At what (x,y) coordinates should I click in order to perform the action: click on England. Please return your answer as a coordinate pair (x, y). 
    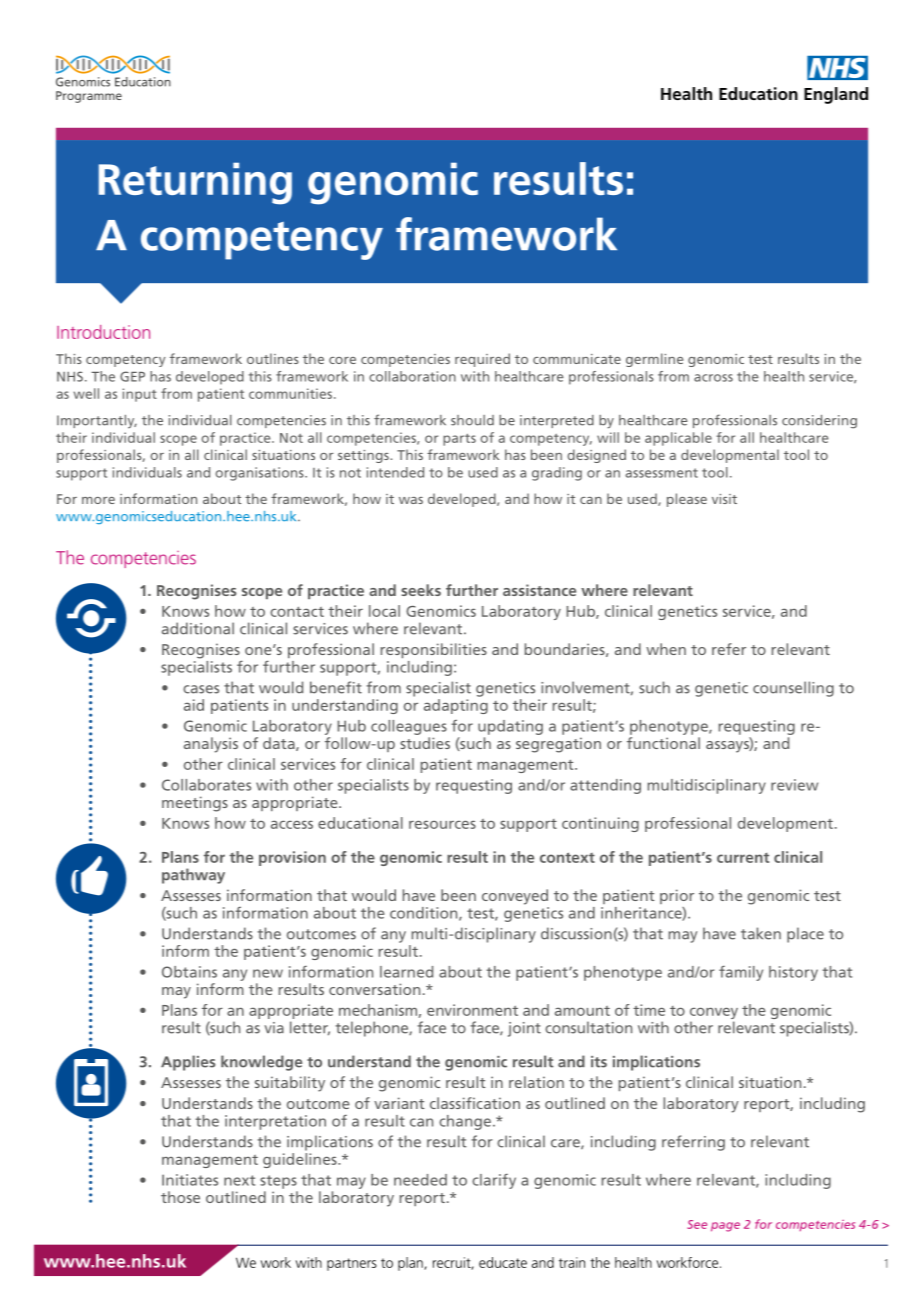
    Looking at the image, I should click on (836, 95).
